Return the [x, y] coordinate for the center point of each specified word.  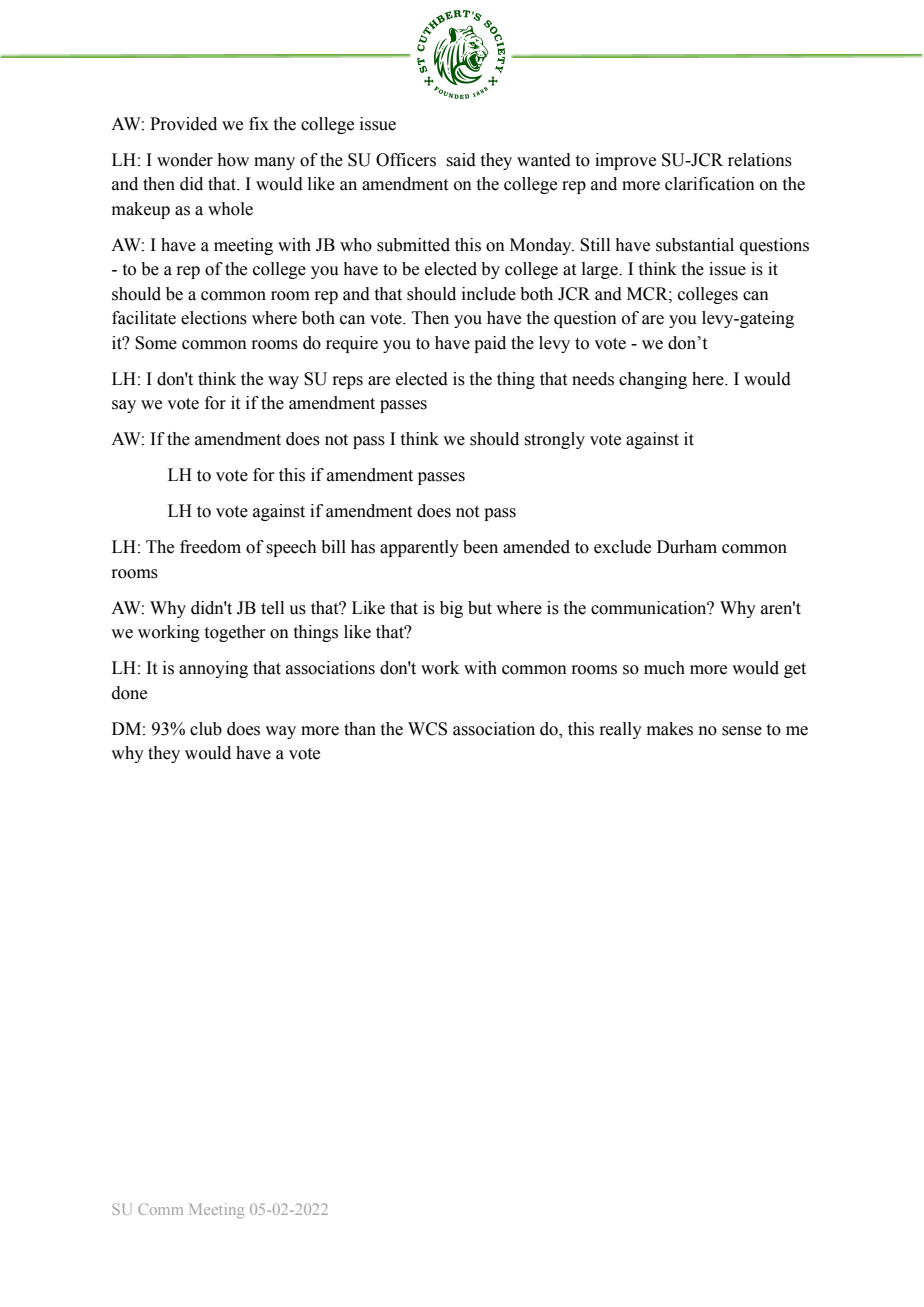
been [480, 547]
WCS [427, 729]
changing [653, 380]
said [461, 160]
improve [625, 161]
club [206, 729]
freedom [210, 547]
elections [214, 318]
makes [670, 729]
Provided [183, 124]
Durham [687, 547]
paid [490, 344]
